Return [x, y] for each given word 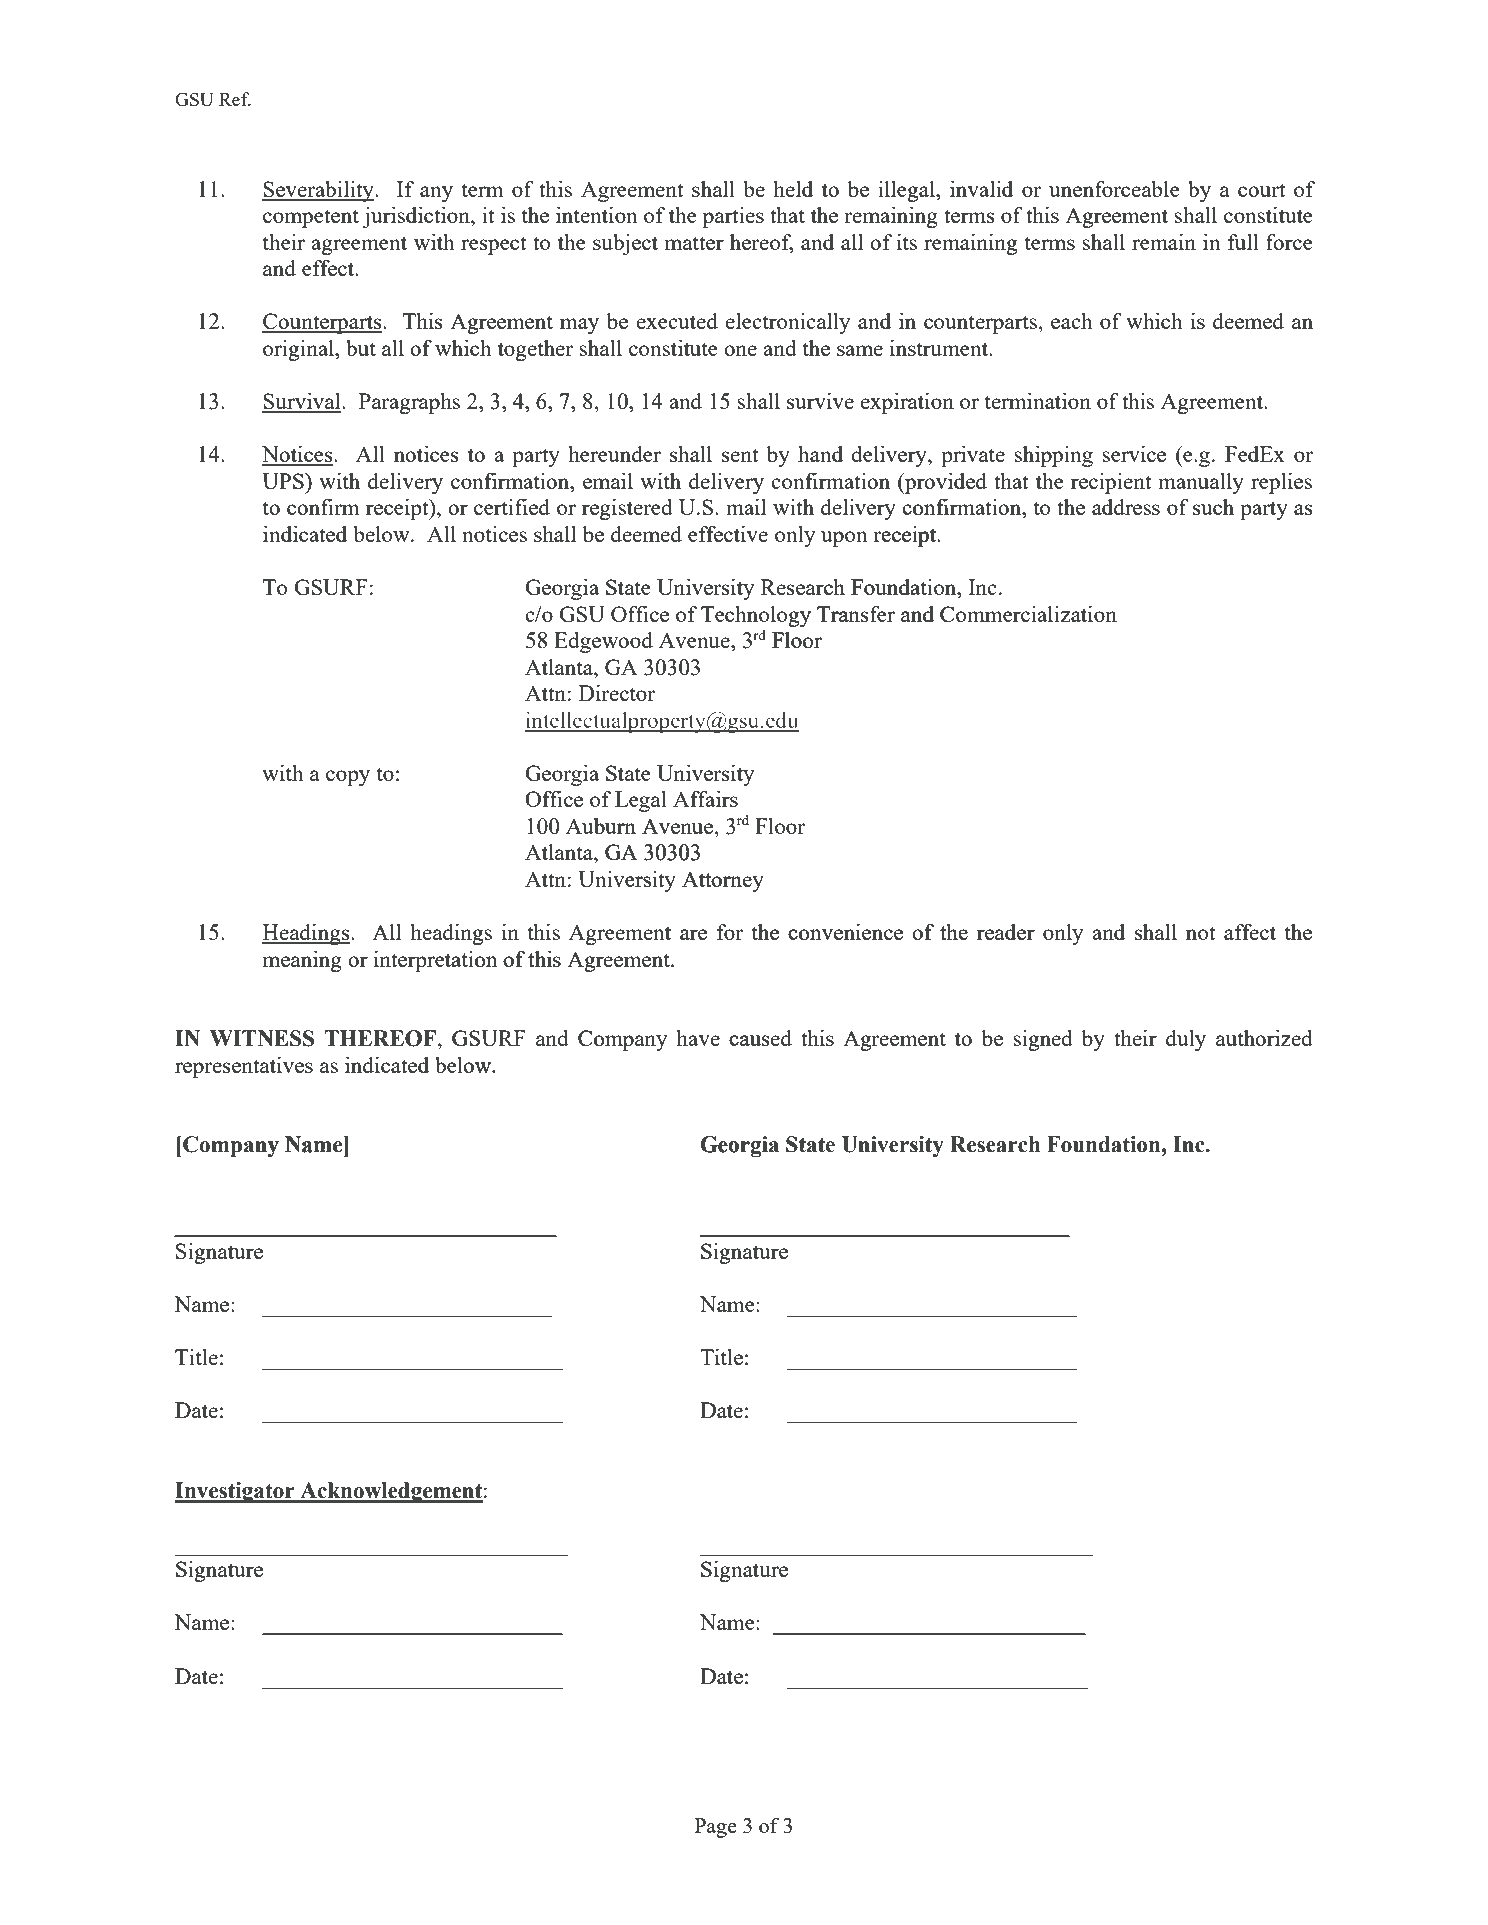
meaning [302, 961]
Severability [319, 191]
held [793, 189]
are [693, 934]
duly [1186, 1040]
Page [716, 1828]
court [1261, 190]
